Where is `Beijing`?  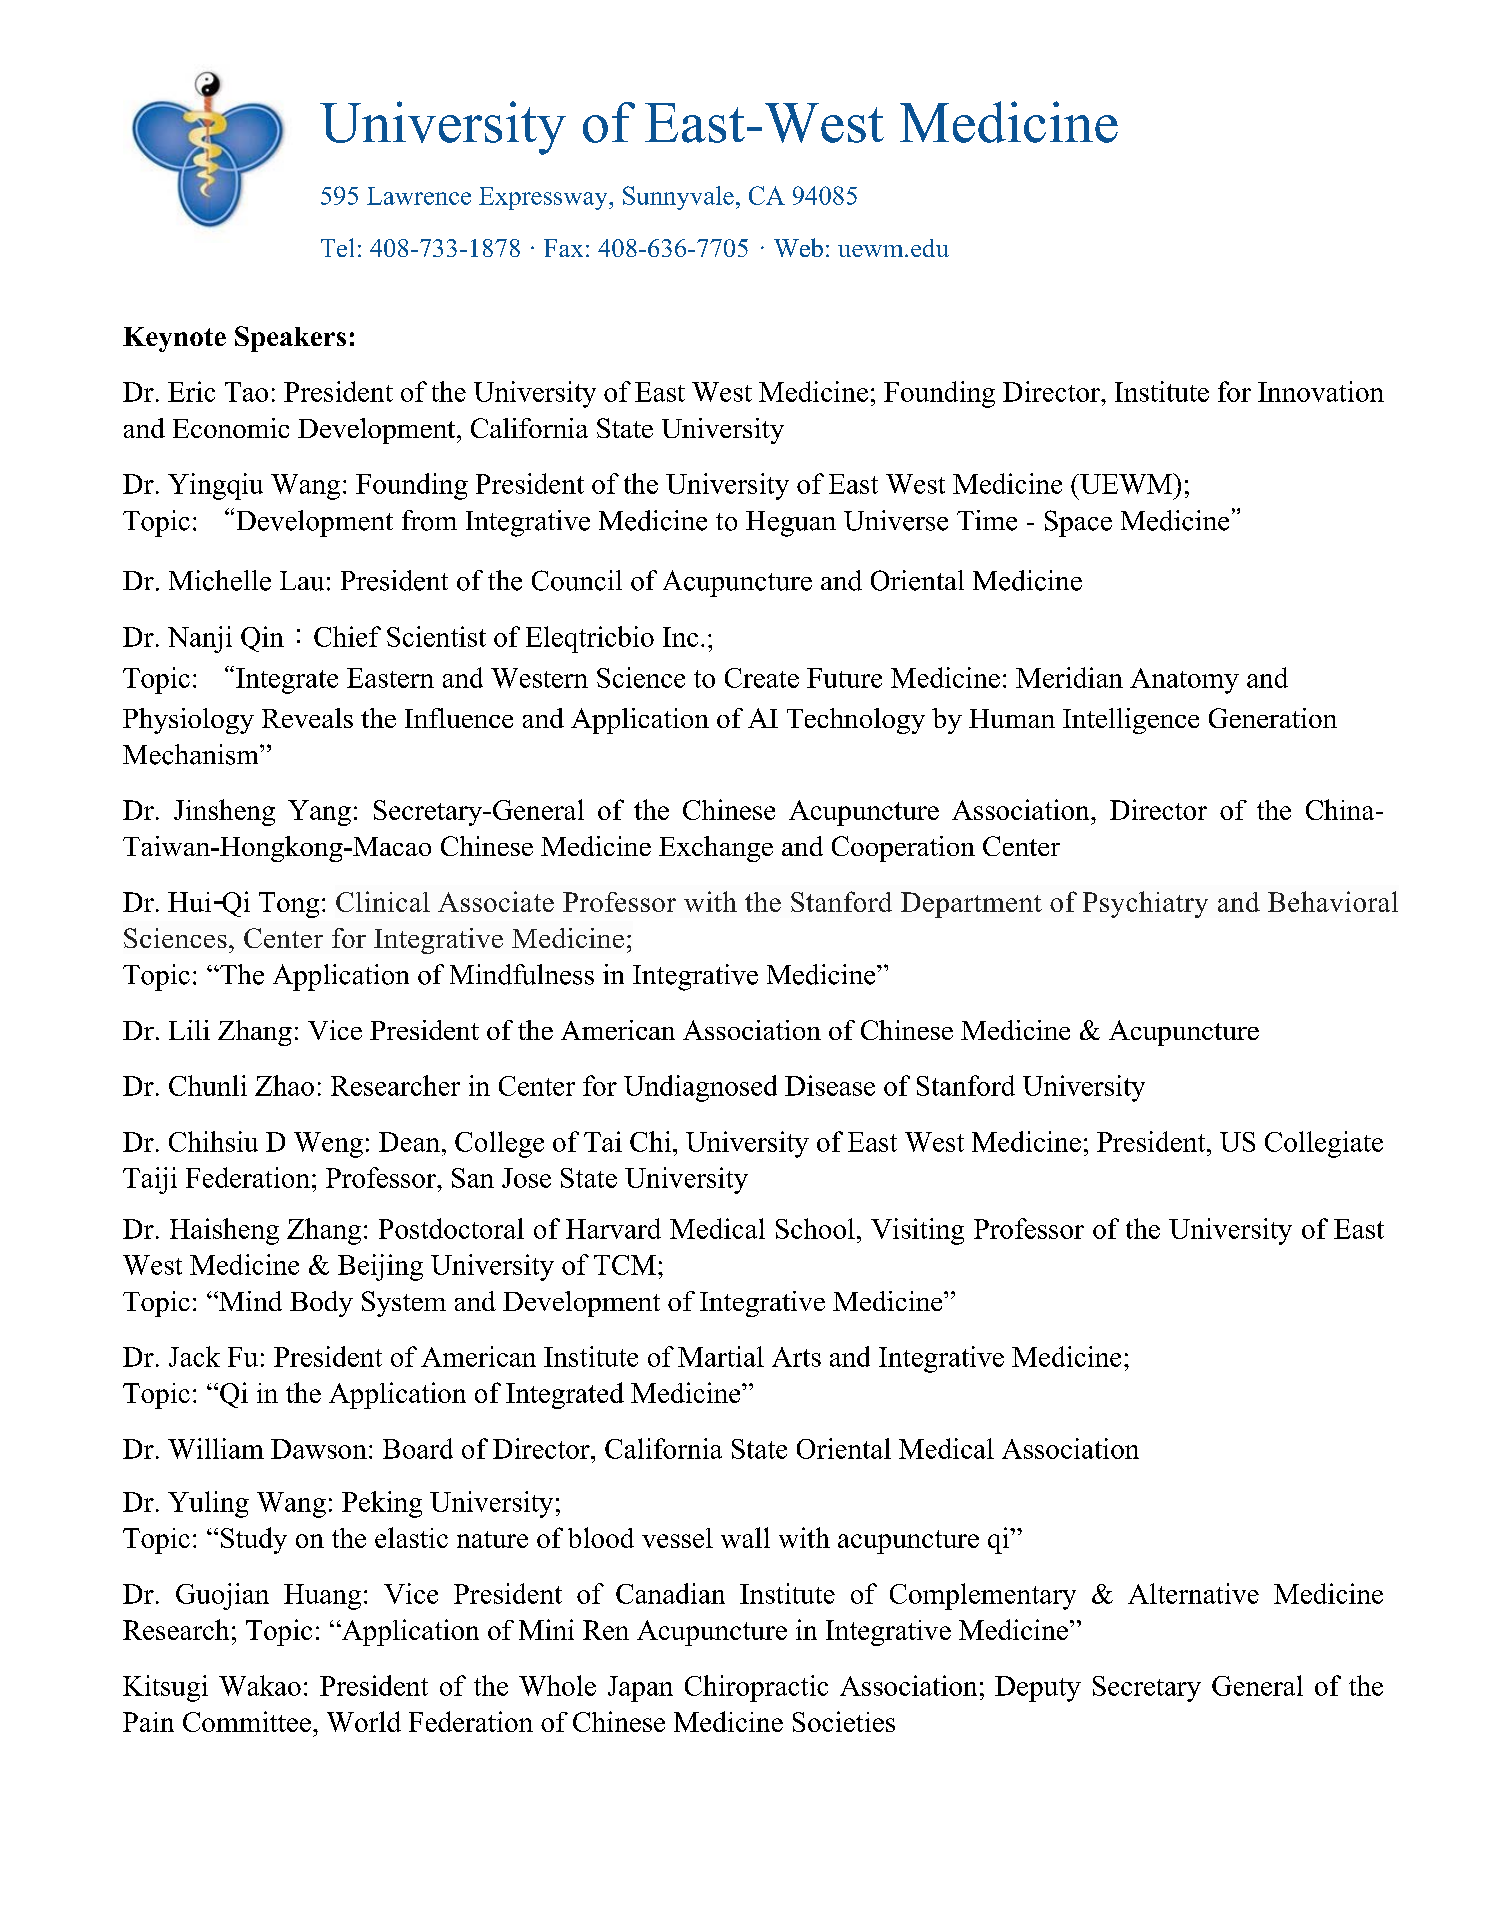 Beijing is located at coordinates (380, 1267).
